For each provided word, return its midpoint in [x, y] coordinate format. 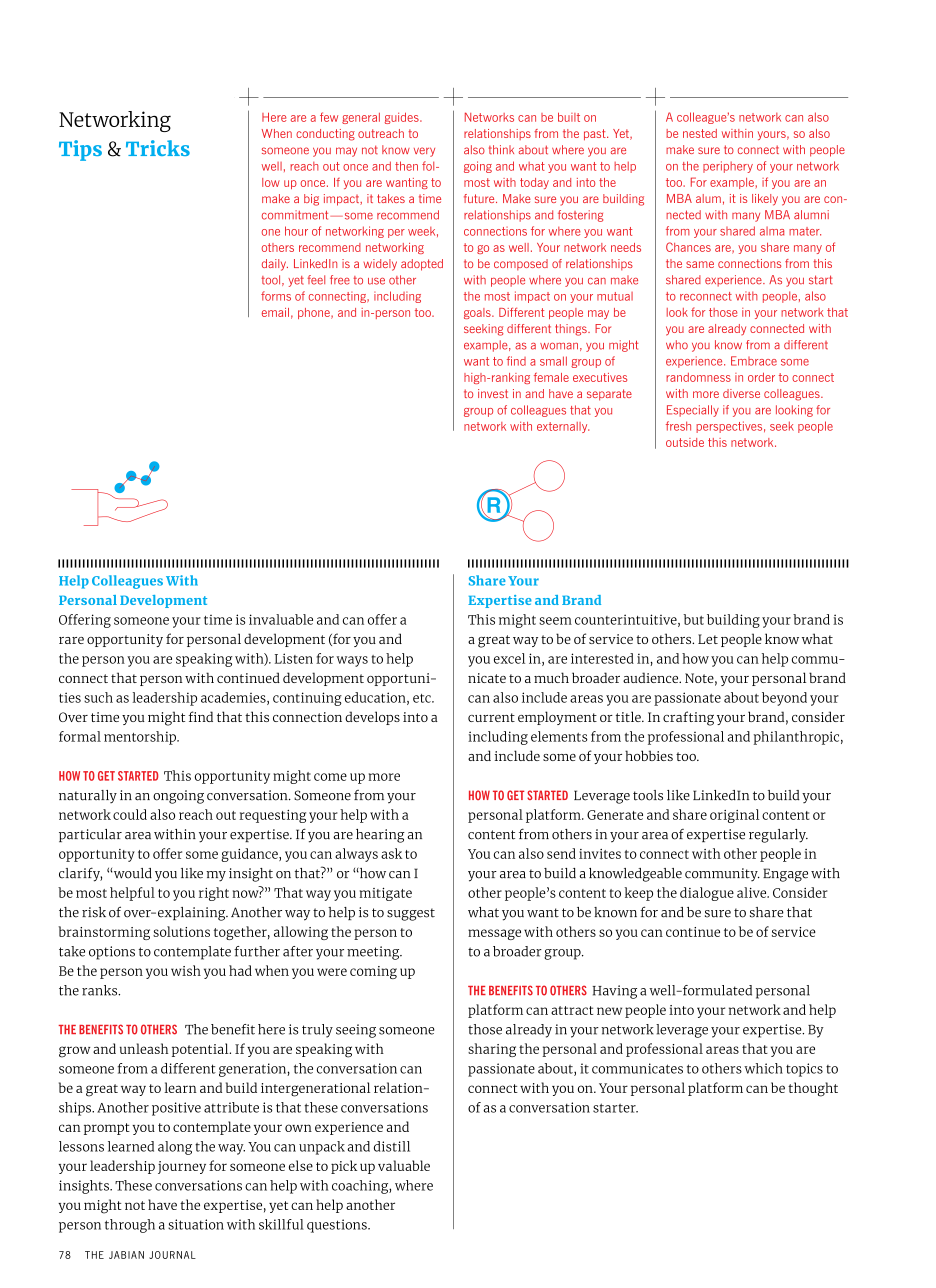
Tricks [158, 148]
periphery [728, 167]
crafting [688, 718]
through [130, 1226]
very [424, 152]
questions [338, 1226]
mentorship [141, 738]
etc [423, 698]
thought [813, 1089]
